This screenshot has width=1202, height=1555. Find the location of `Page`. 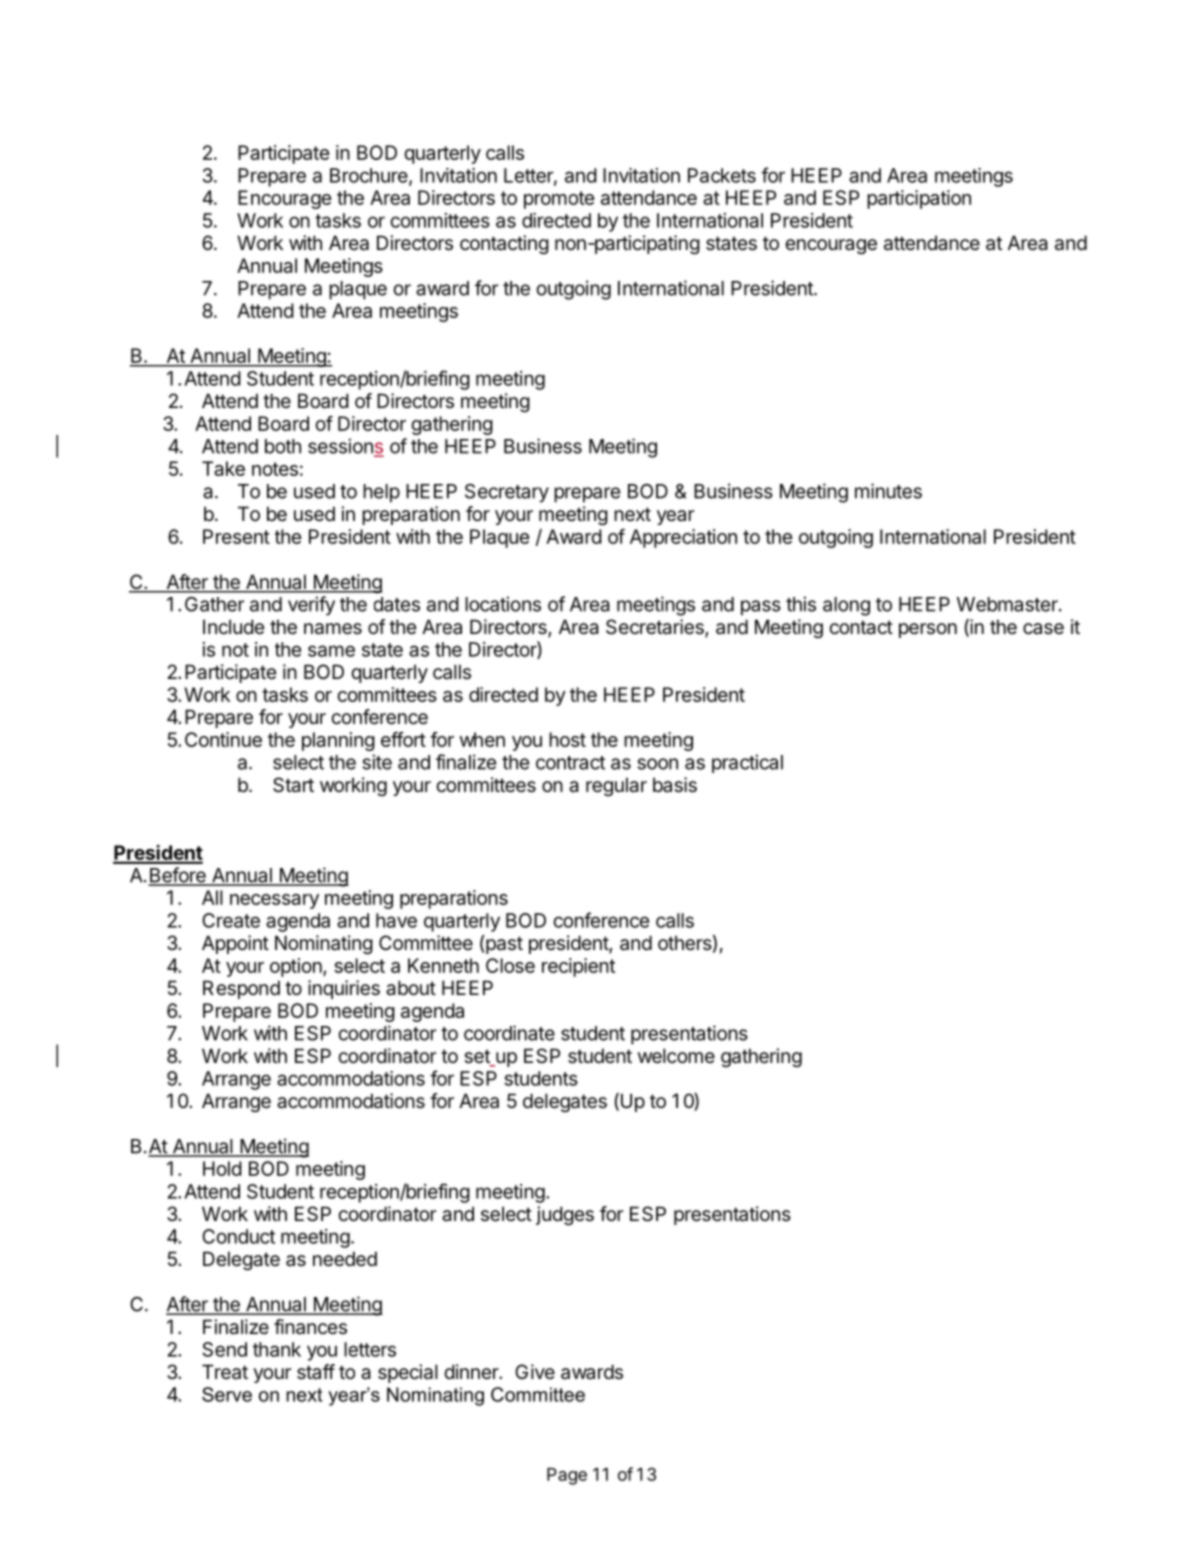

Page is located at coordinates (567, 1476).
